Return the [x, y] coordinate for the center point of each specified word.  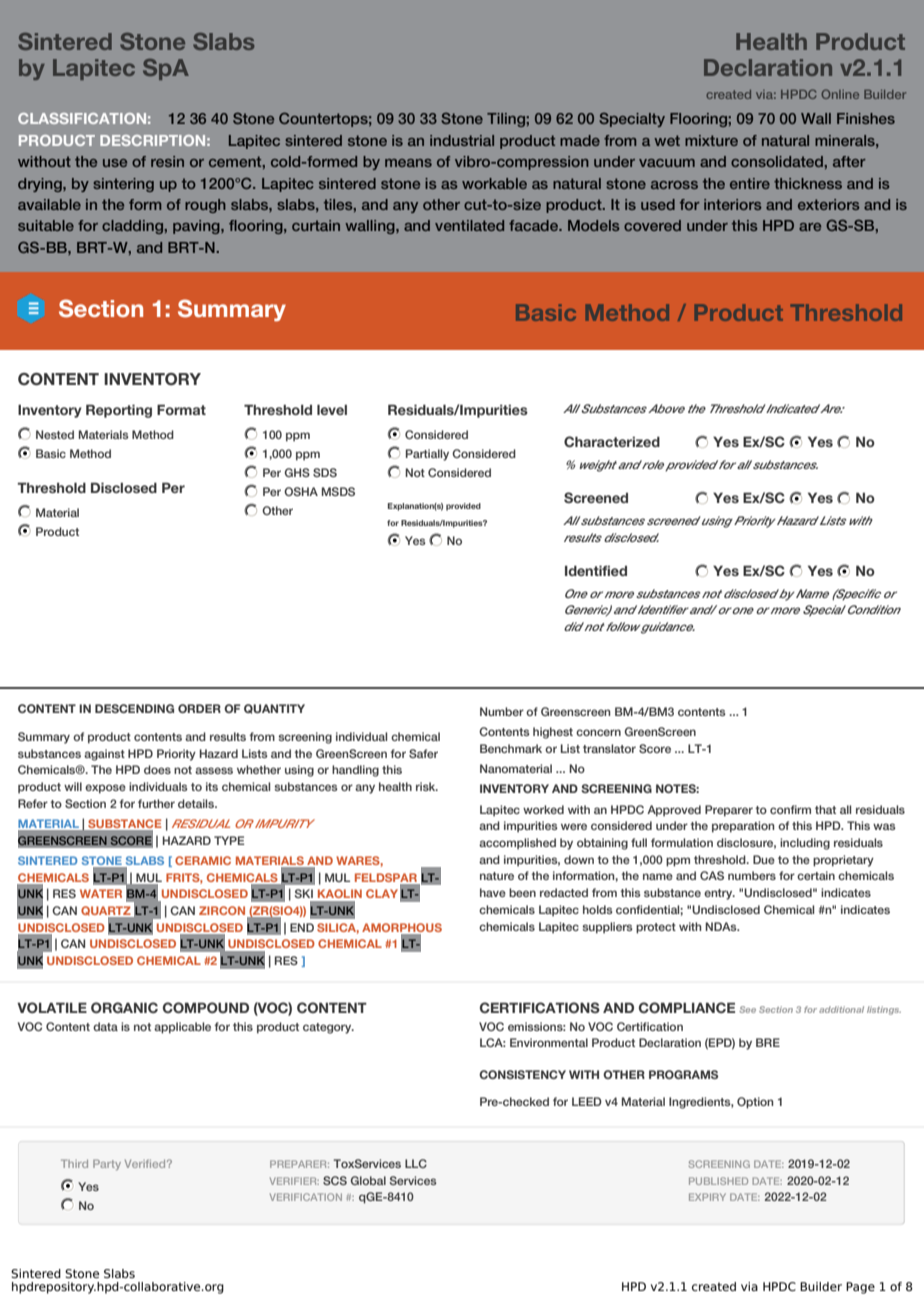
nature [497, 876]
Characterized [612, 441]
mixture [711, 140]
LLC [416, 1163]
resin [167, 161]
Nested [55, 434]
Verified [146, 1164]
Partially [427, 455]
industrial [462, 140]
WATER [101, 893]
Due [764, 859]
